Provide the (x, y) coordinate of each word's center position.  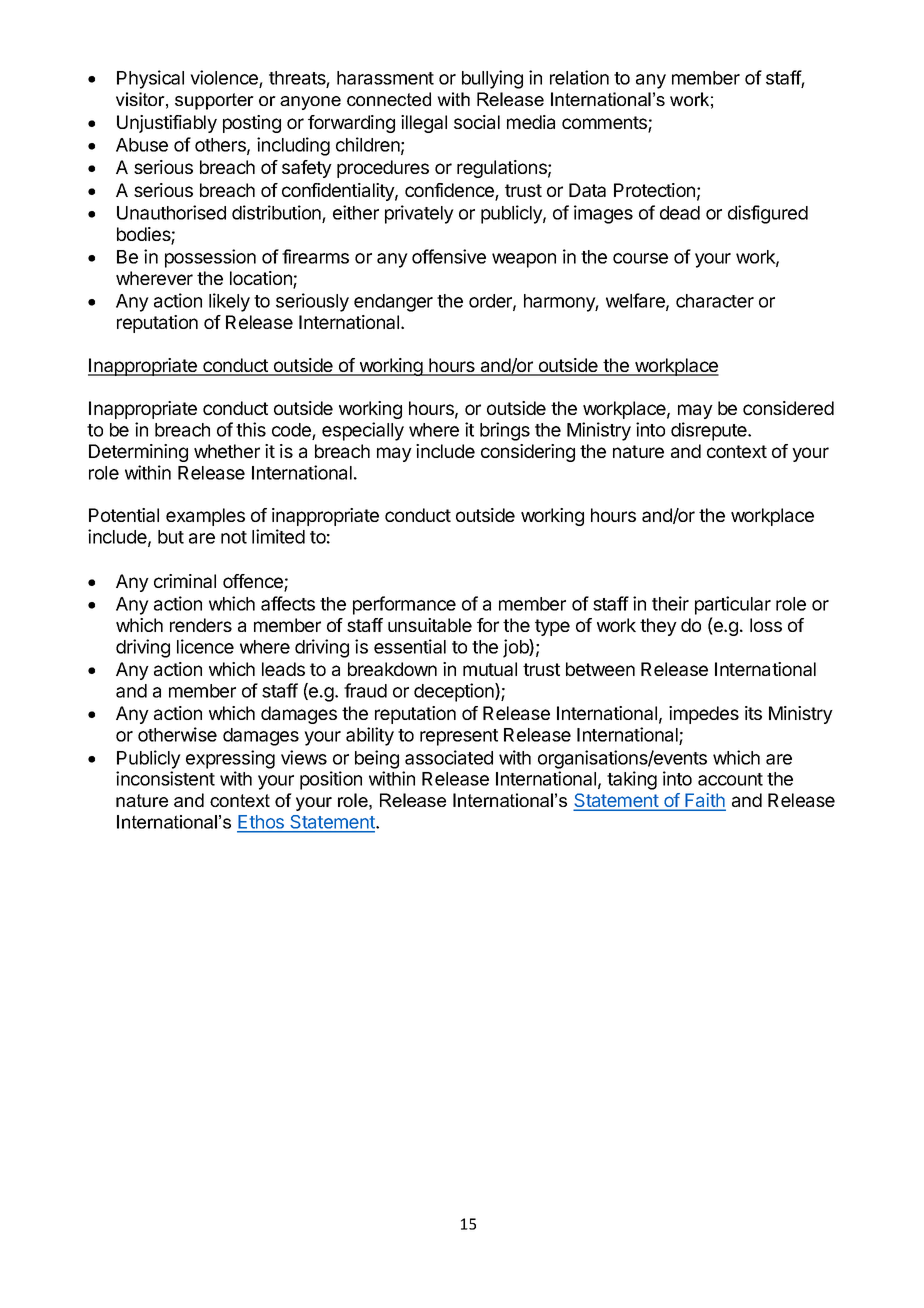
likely (229, 302)
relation (579, 77)
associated (449, 757)
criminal (185, 581)
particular (733, 605)
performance (404, 605)
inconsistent (165, 778)
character (715, 301)
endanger (393, 303)
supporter (214, 101)
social (477, 122)
